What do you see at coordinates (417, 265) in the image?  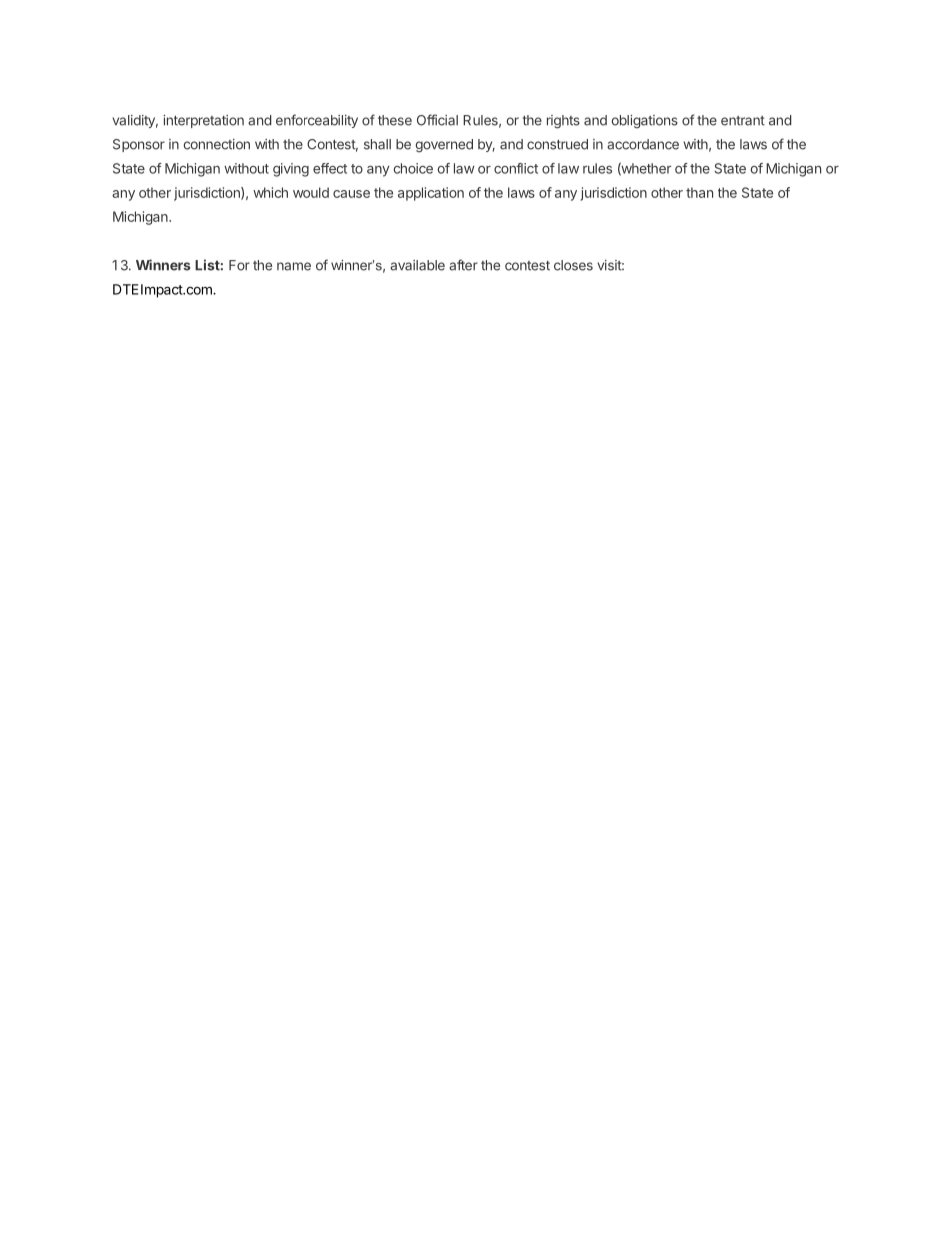 I see `available` at bounding box center [417, 265].
